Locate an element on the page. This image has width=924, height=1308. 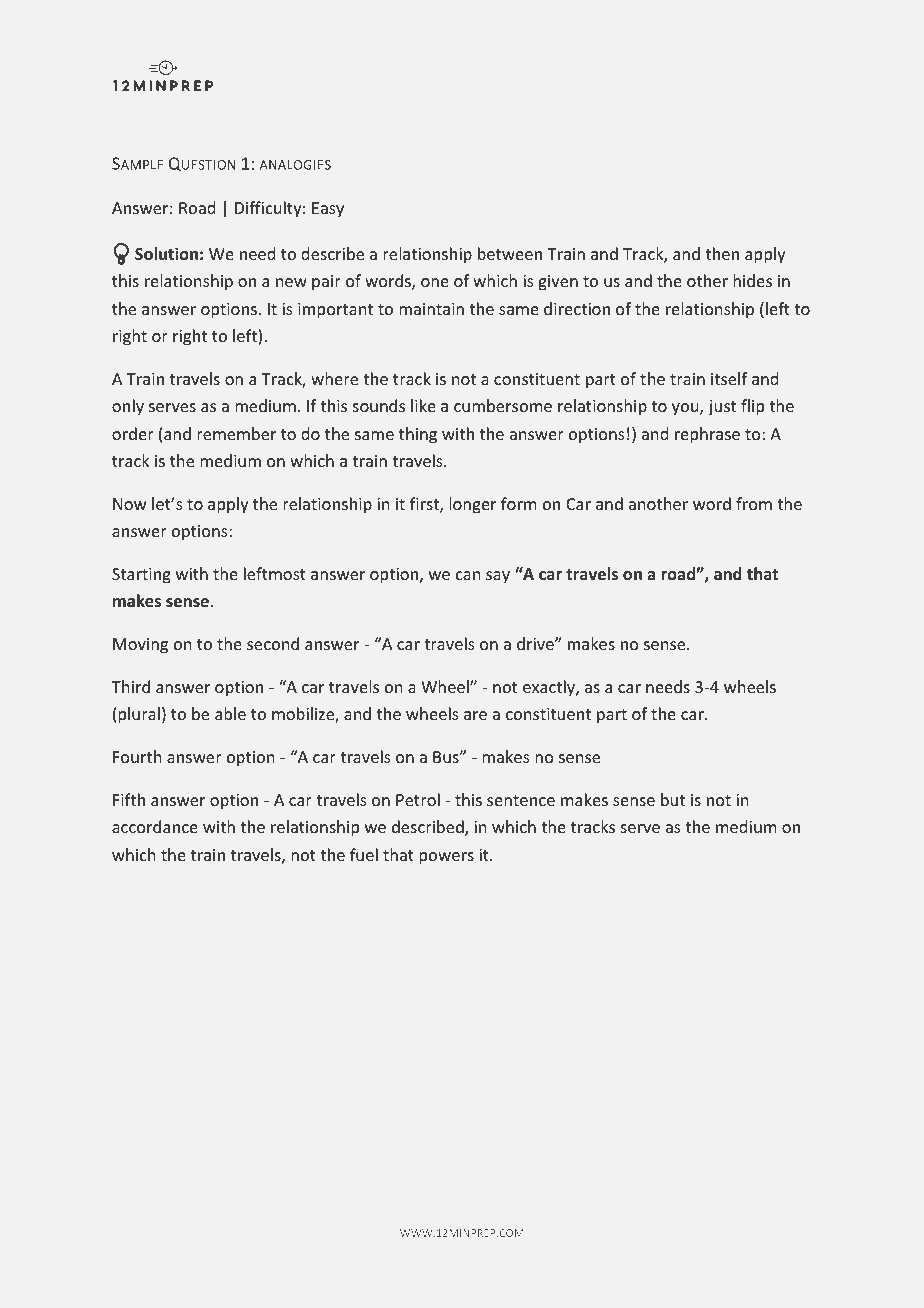
able is located at coordinates (230, 713).
